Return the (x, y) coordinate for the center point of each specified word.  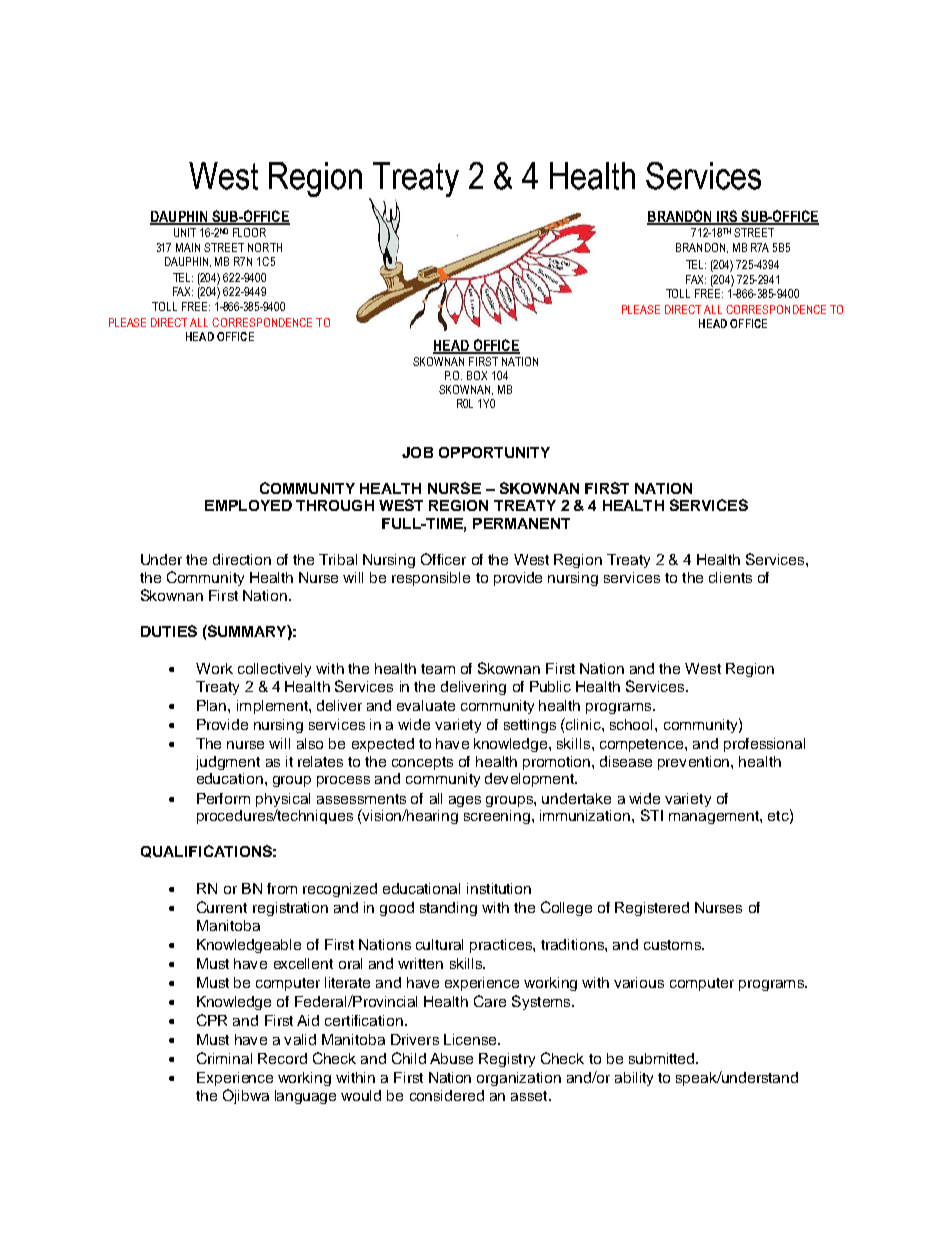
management (715, 817)
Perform (223, 798)
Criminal (224, 1058)
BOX (477, 375)
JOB (417, 452)
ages (465, 801)
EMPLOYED (248, 505)
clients (730, 577)
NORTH (265, 247)
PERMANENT (521, 523)
